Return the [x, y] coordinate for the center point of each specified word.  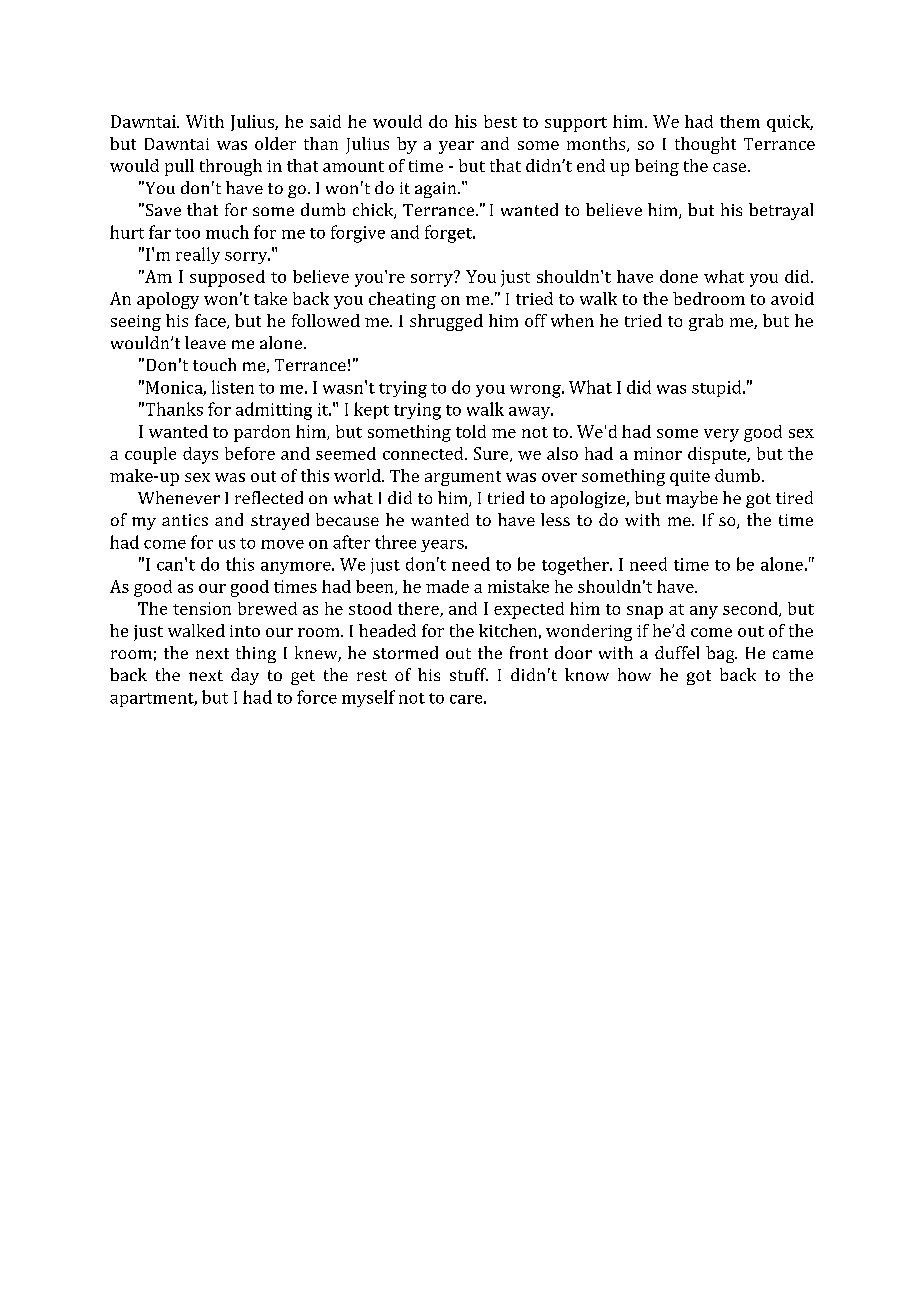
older [275, 143]
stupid [716, 388]
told [471, 431]
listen [233, 387]
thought [705, 145]
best [500, 121]
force [317, 697]
